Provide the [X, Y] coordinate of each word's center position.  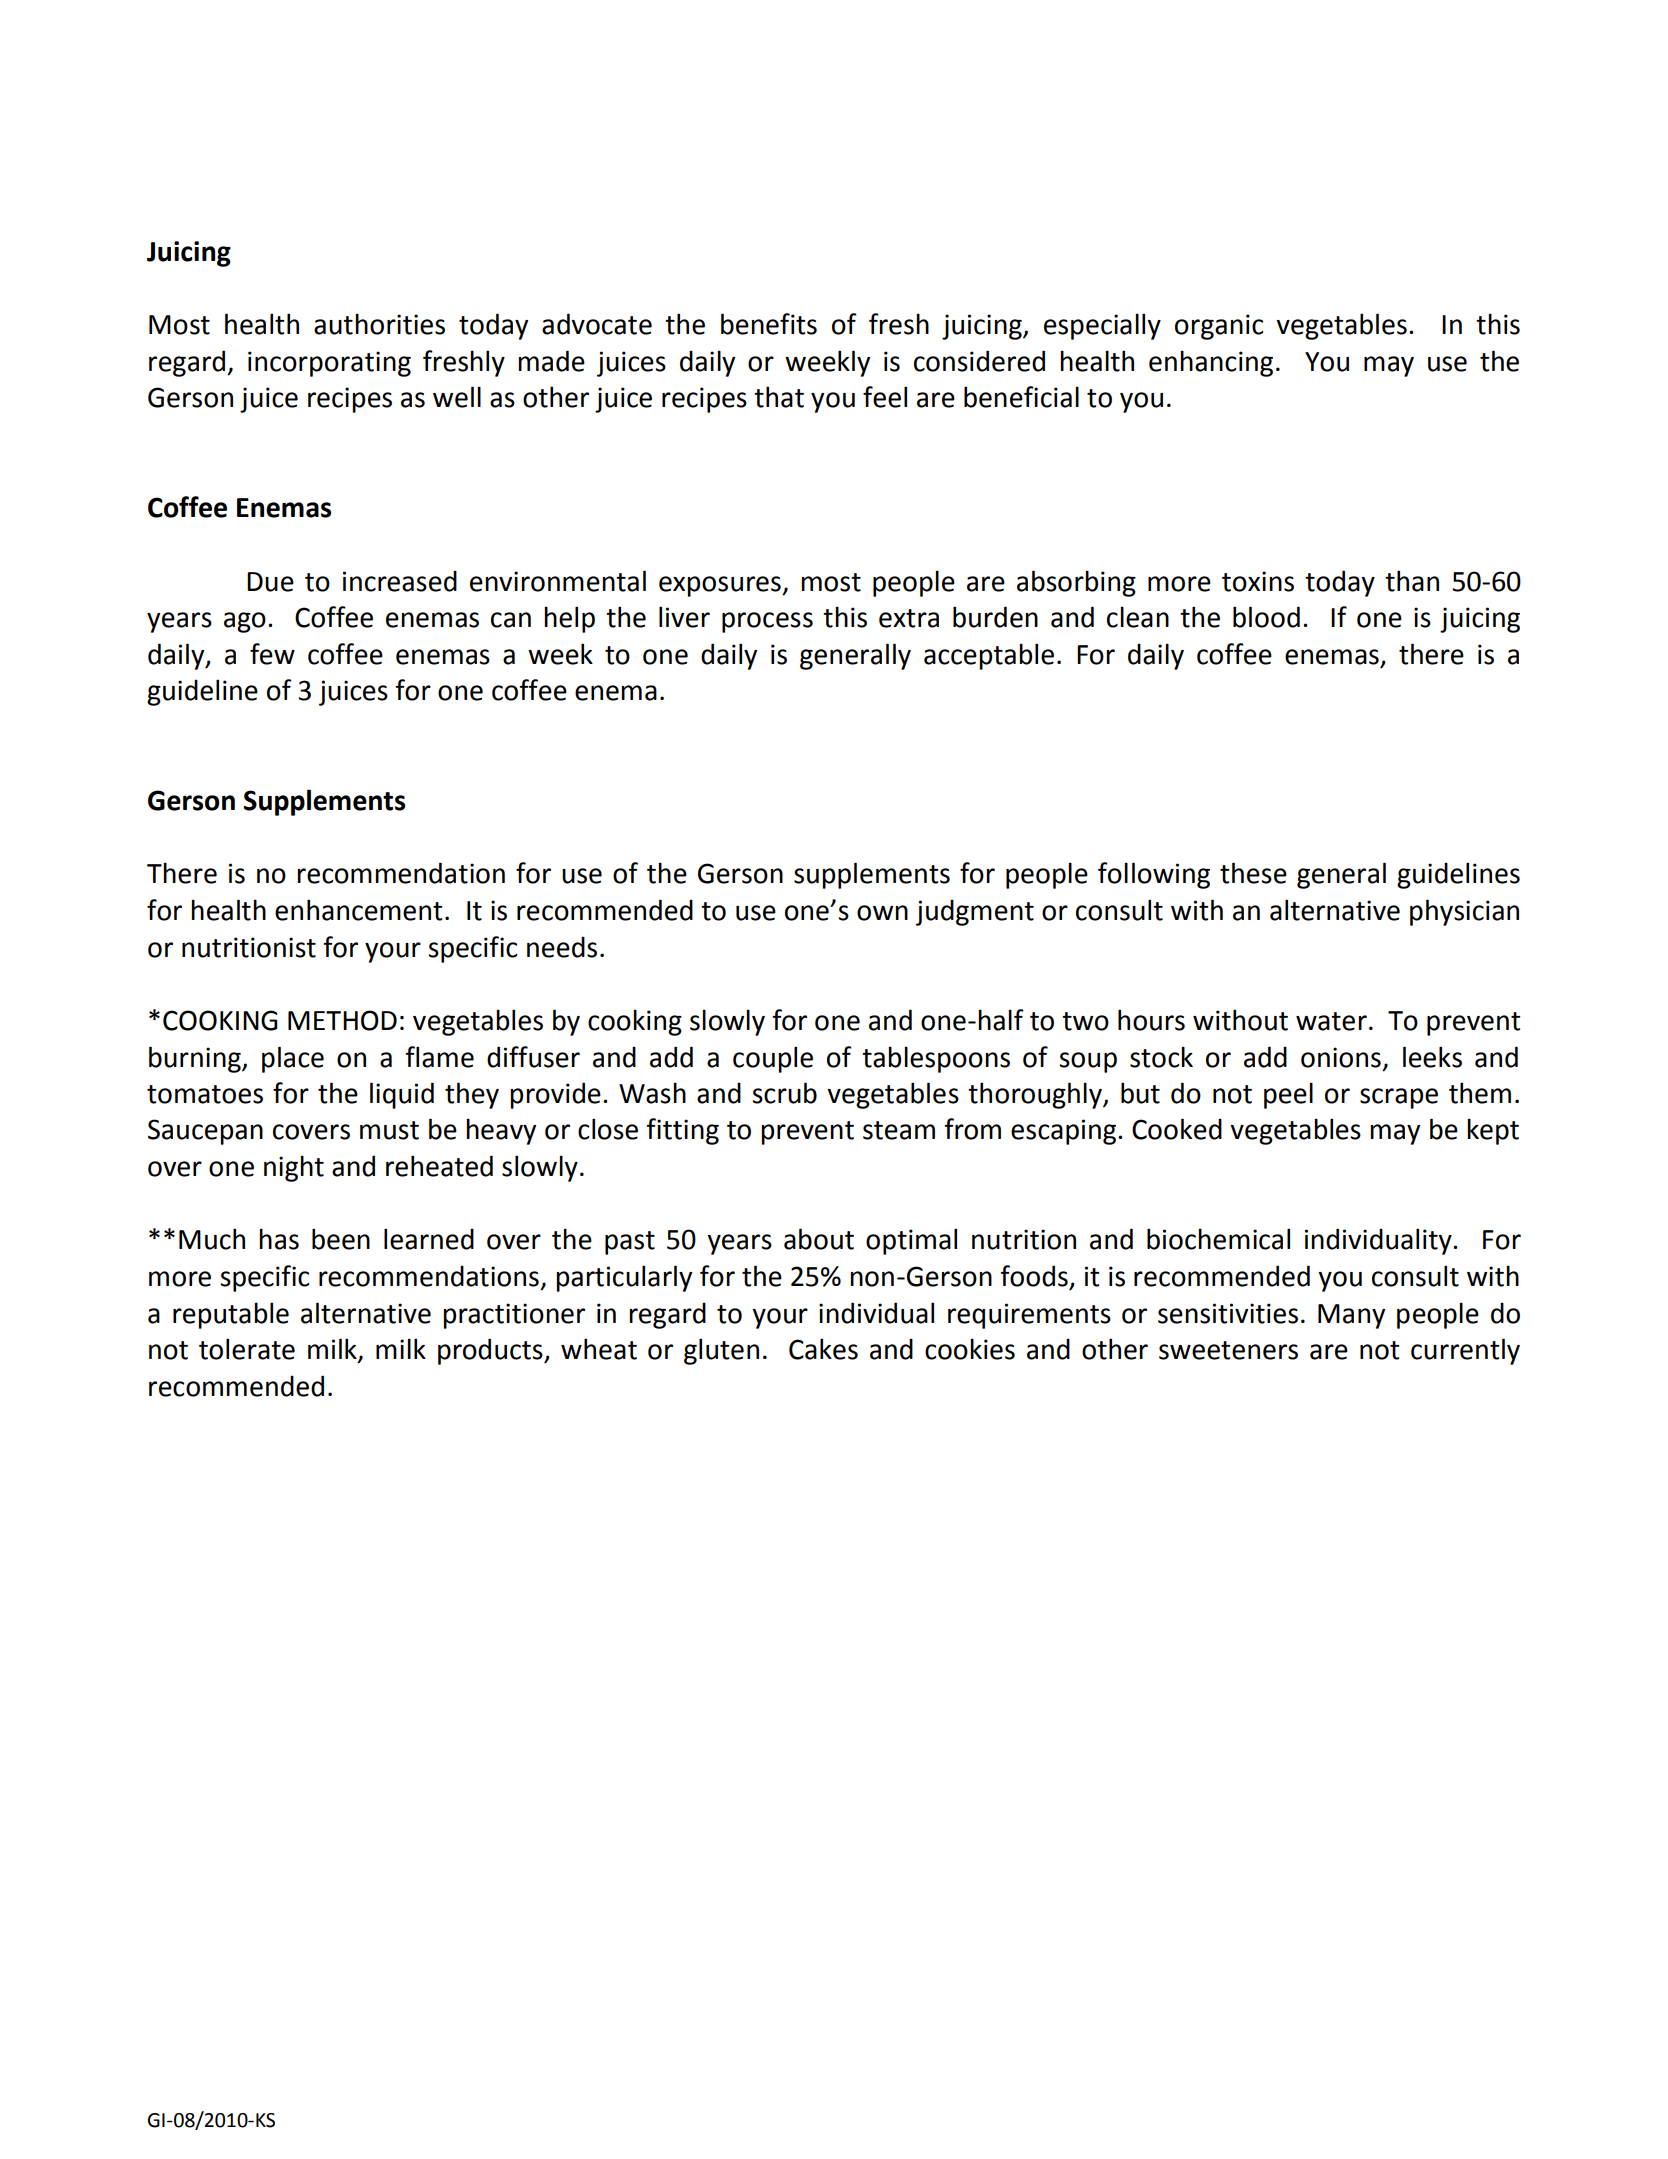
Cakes [823, 1349]
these [1253, 873]
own [882, 913]
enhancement [359, 910]
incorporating [329, 364]
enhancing [1211, 363]
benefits [769, 324]
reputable [231, 1315]
